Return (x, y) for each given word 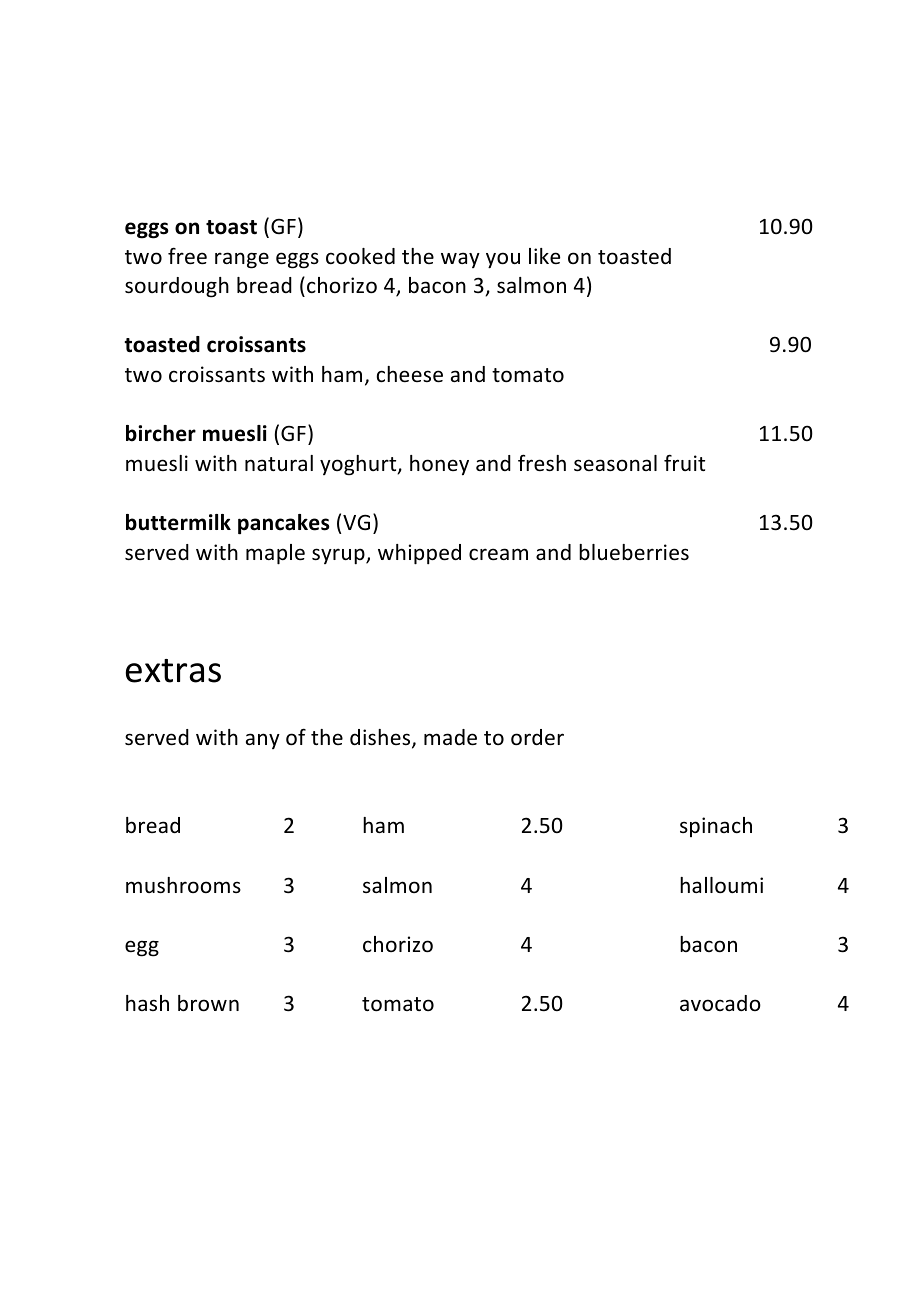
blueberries (634, 552)
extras (173, 671)
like (544, 256)
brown (208, 1003)
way (460, 260)
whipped (419, 554)
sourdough (177, 287)
